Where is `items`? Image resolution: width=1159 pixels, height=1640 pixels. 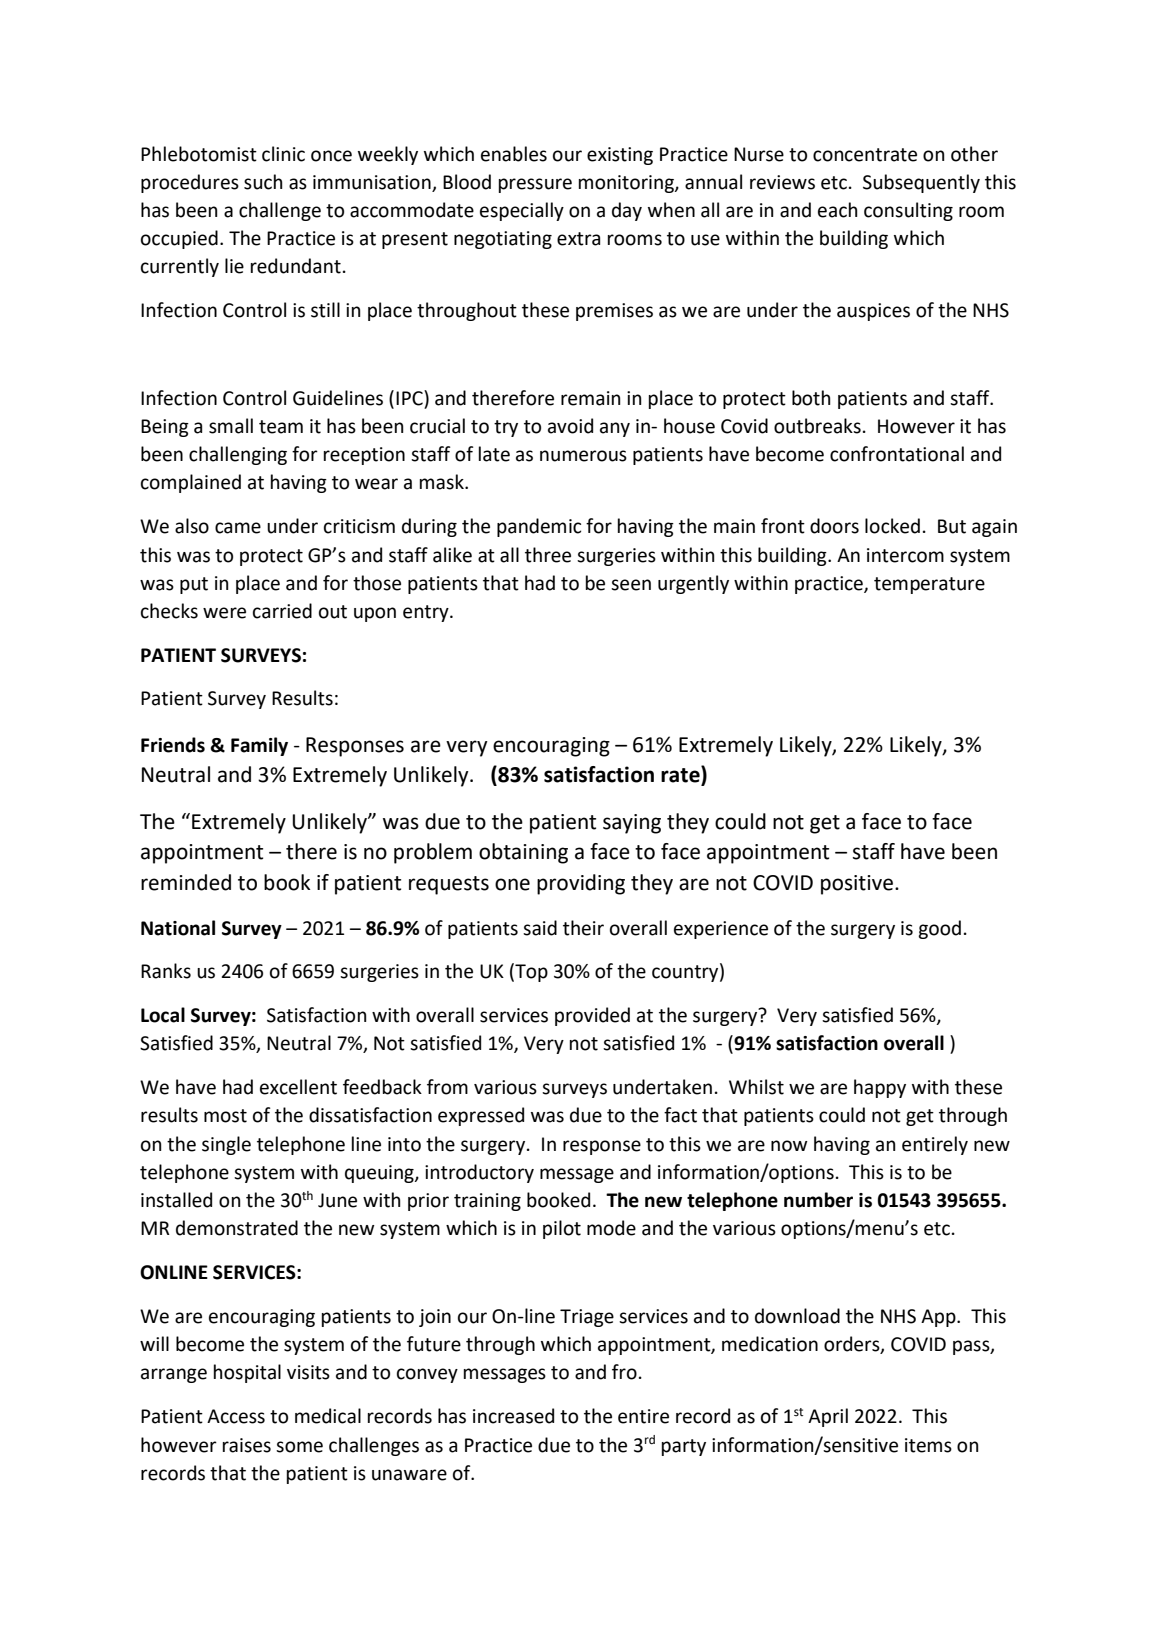
items is located at coordinates (928, 1445).
